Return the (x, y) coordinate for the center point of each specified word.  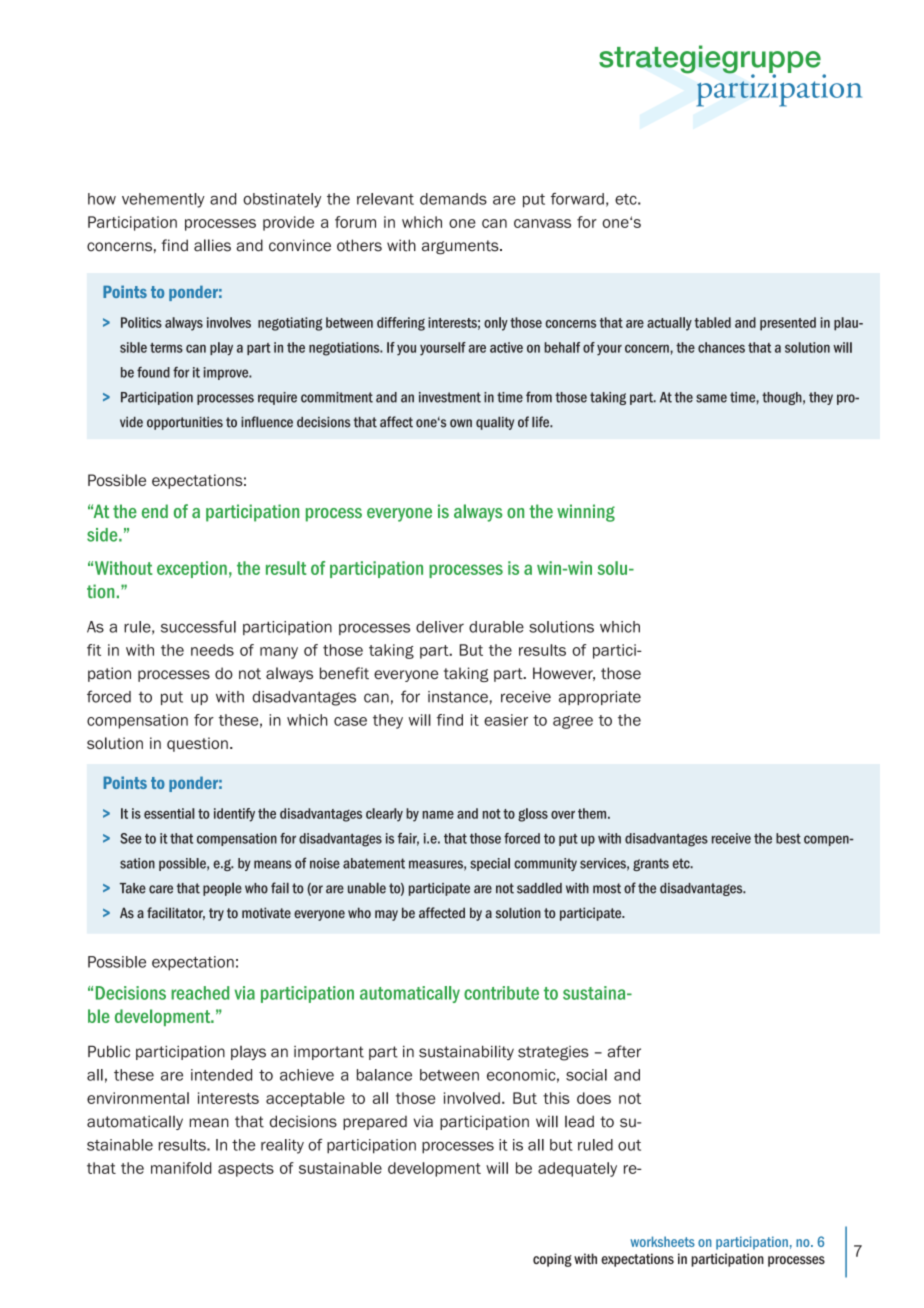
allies (212, 245)
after (624, 1051)
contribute (501, 993)
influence (267, 422)
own (461, 423)
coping (552, 1260)
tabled (712, 322)
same (711, 398)
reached (200, 993)
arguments (461, 247)
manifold (181, 1168)
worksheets (662, 1241)
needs (212, 650)
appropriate (600, 698)
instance (458, 697)
